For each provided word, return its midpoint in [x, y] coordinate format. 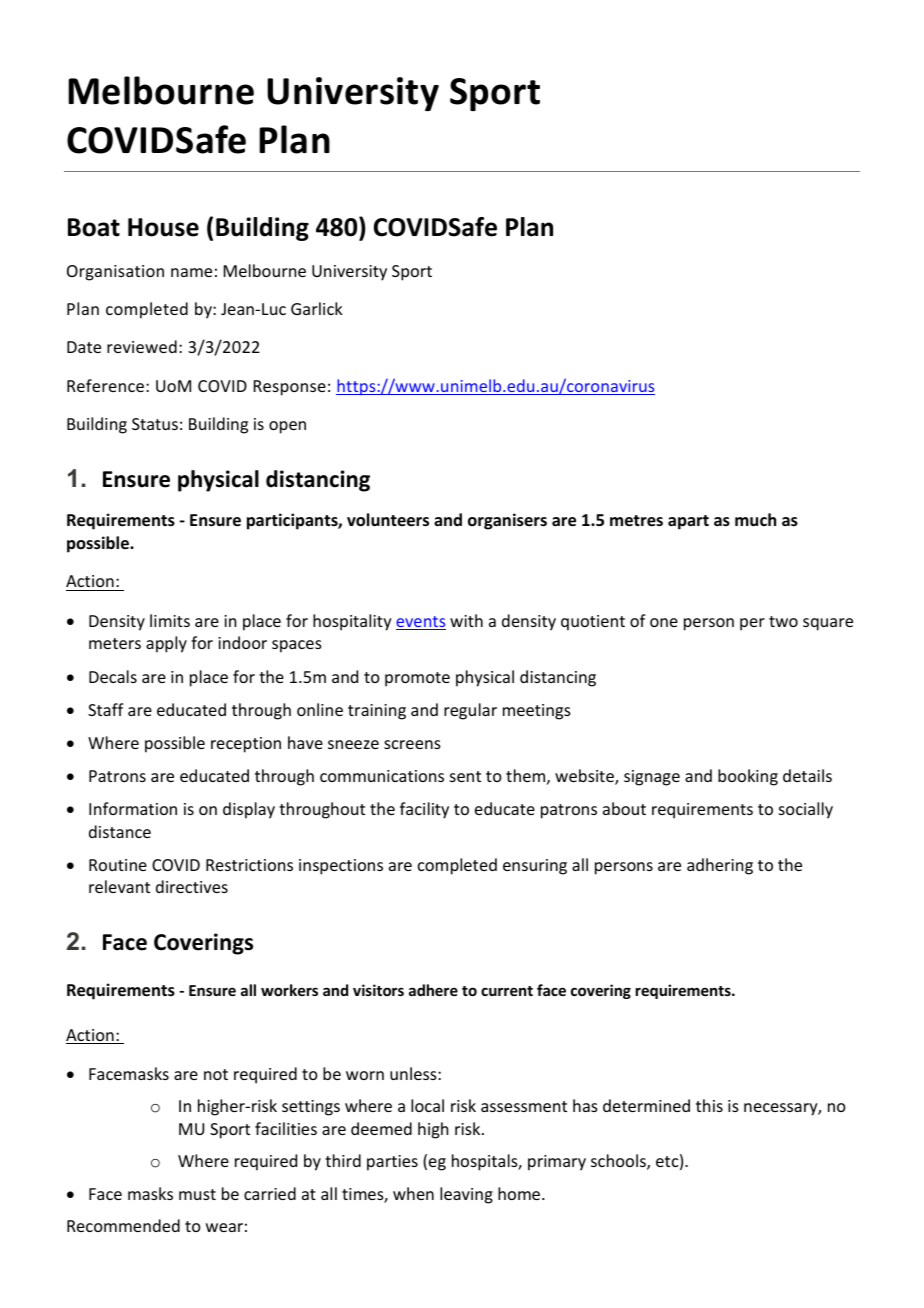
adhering [720, 866]
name [191, 272]
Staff [106, 709]
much [755, 519]
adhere [433, 990]
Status [155, 424]
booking [748, 777]
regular [470, 711]
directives [192, 886]
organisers [507, 521]
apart [688, 522]
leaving [466, 1195]
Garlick [317, 308]
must [197, 1194]
